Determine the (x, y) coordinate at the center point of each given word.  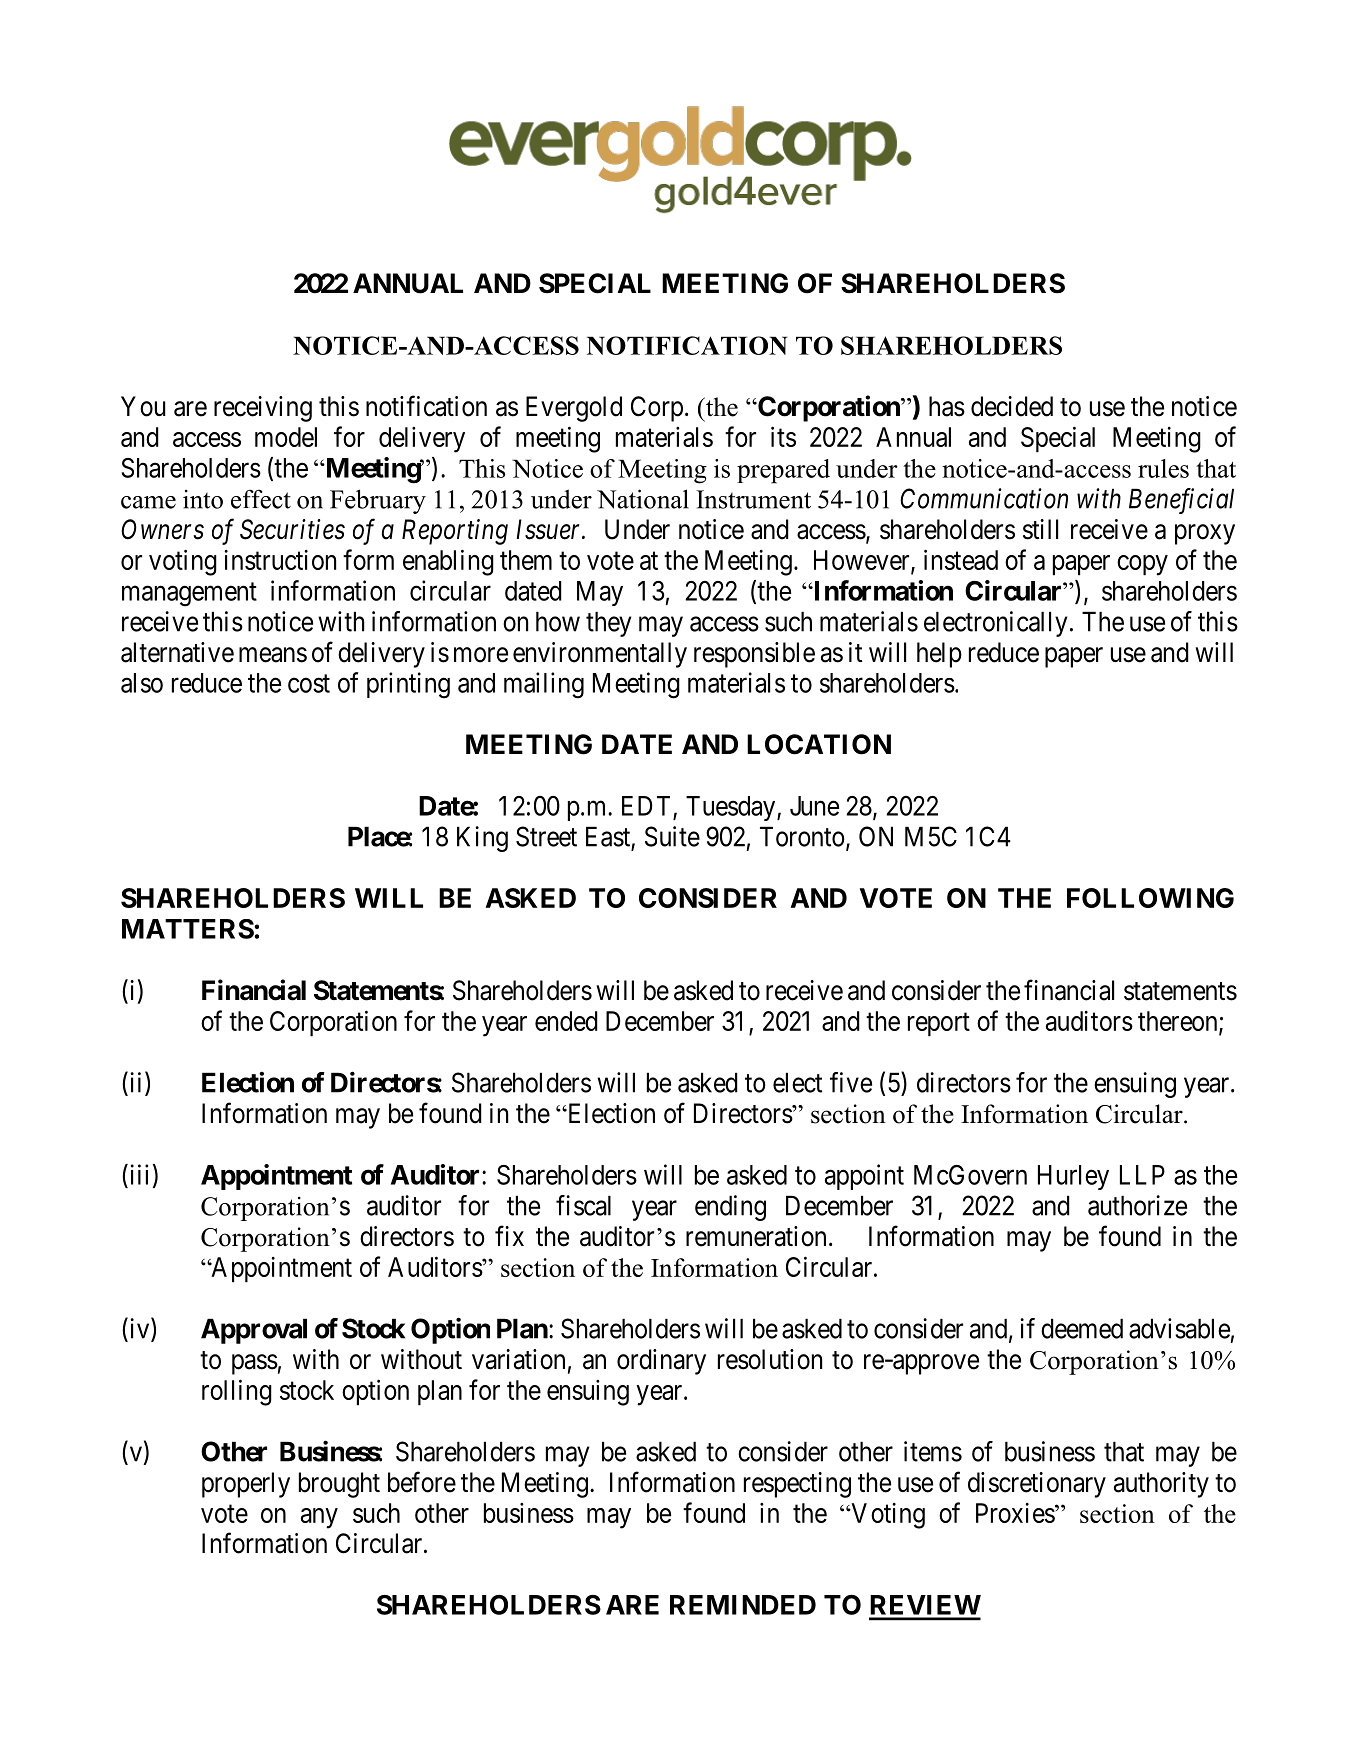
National (643, 499)
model (286, 437)
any (319, 1518)
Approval (254, 1331)
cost (309, 684)
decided (1012, 406)
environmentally (600, 655)
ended (566, 1021)
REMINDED (743, 1605)
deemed (1082, 1328)
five (851, 1082)
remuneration (756, 1236)
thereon (1179, 1022)
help (939, 655)
